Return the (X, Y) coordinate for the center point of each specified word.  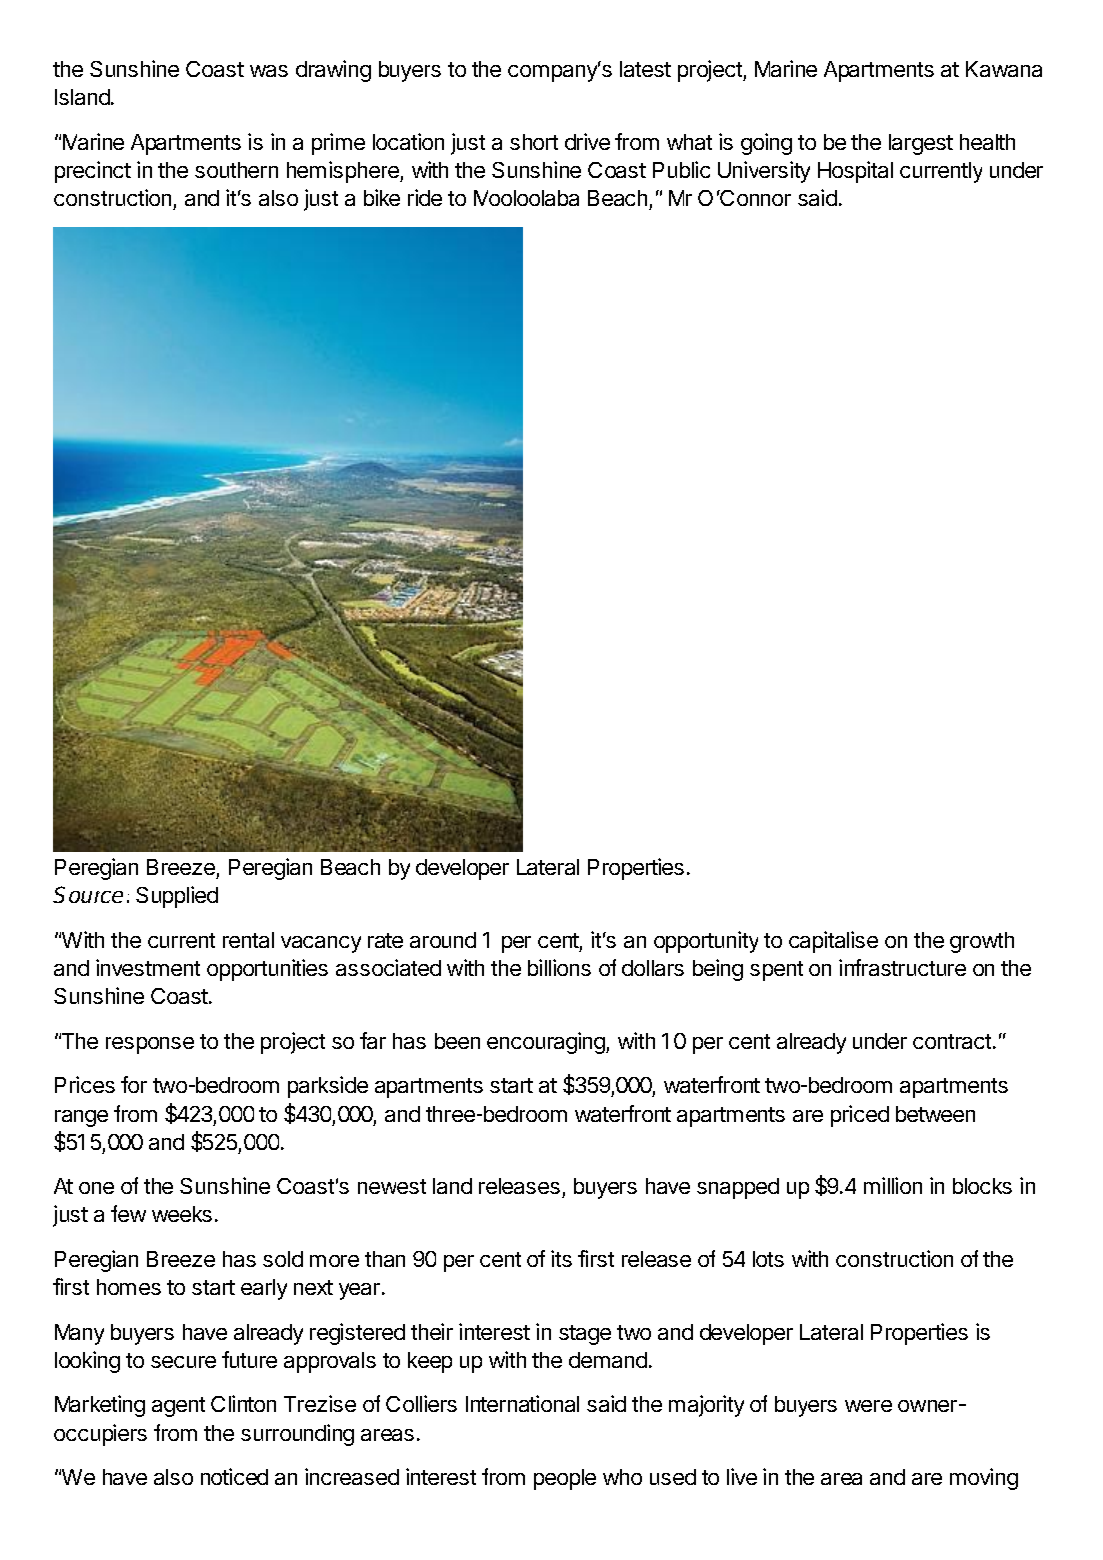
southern (236, 170)
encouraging (547, 1043)
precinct (93, 172)
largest (921, 144)
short (534, 142)
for (134, 1084)
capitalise (833, 942)
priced (860, 1116)
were (868, 1406)
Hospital (855, 172)
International (522, 1403)
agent (178, 1407)
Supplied (177, 897)
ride (425, 197)
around (443, 940)
